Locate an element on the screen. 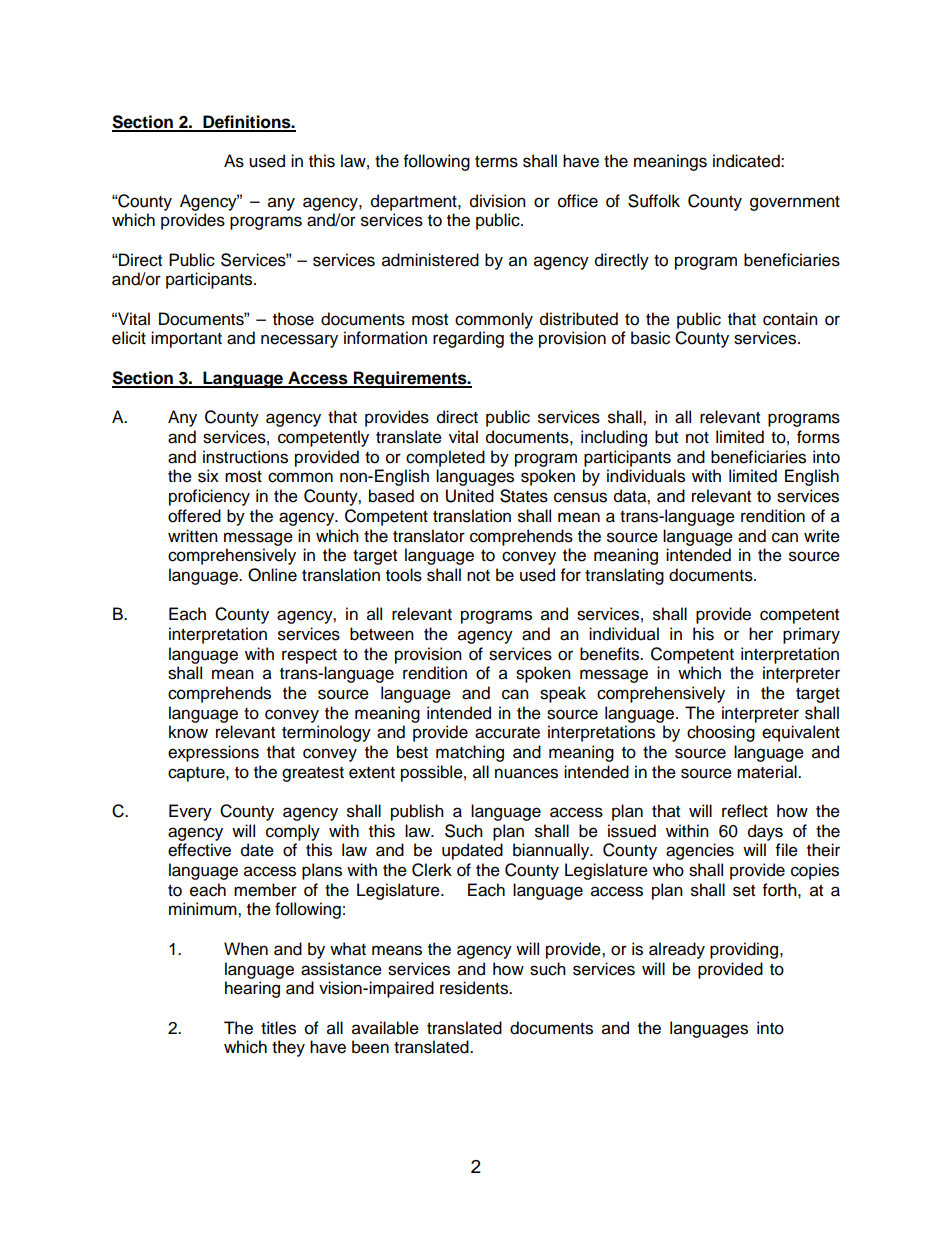  her is located at coordinates (761, 634).
